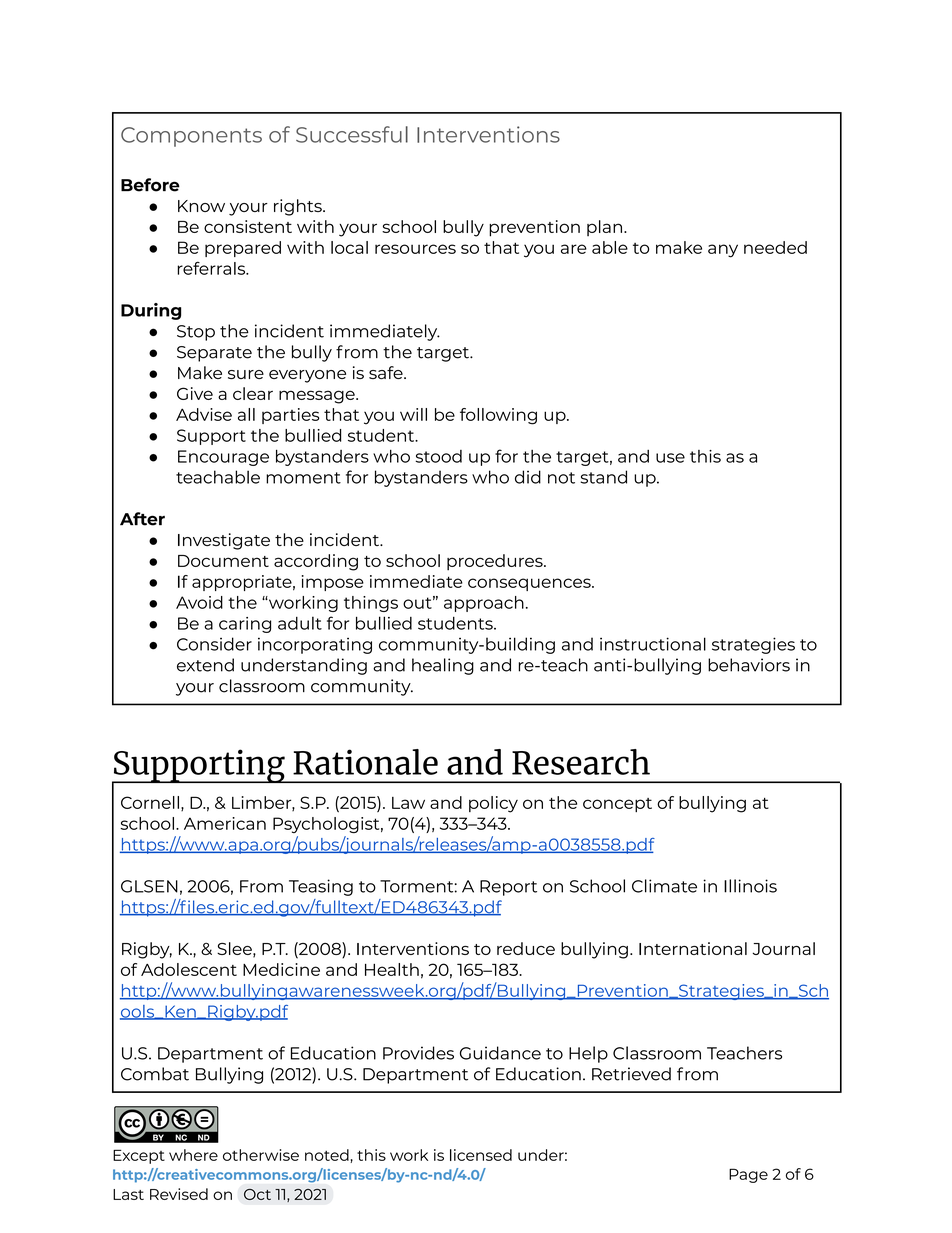 This screenshot has height=1233, width=952. I want to click on Successful, so click(352, 134).
